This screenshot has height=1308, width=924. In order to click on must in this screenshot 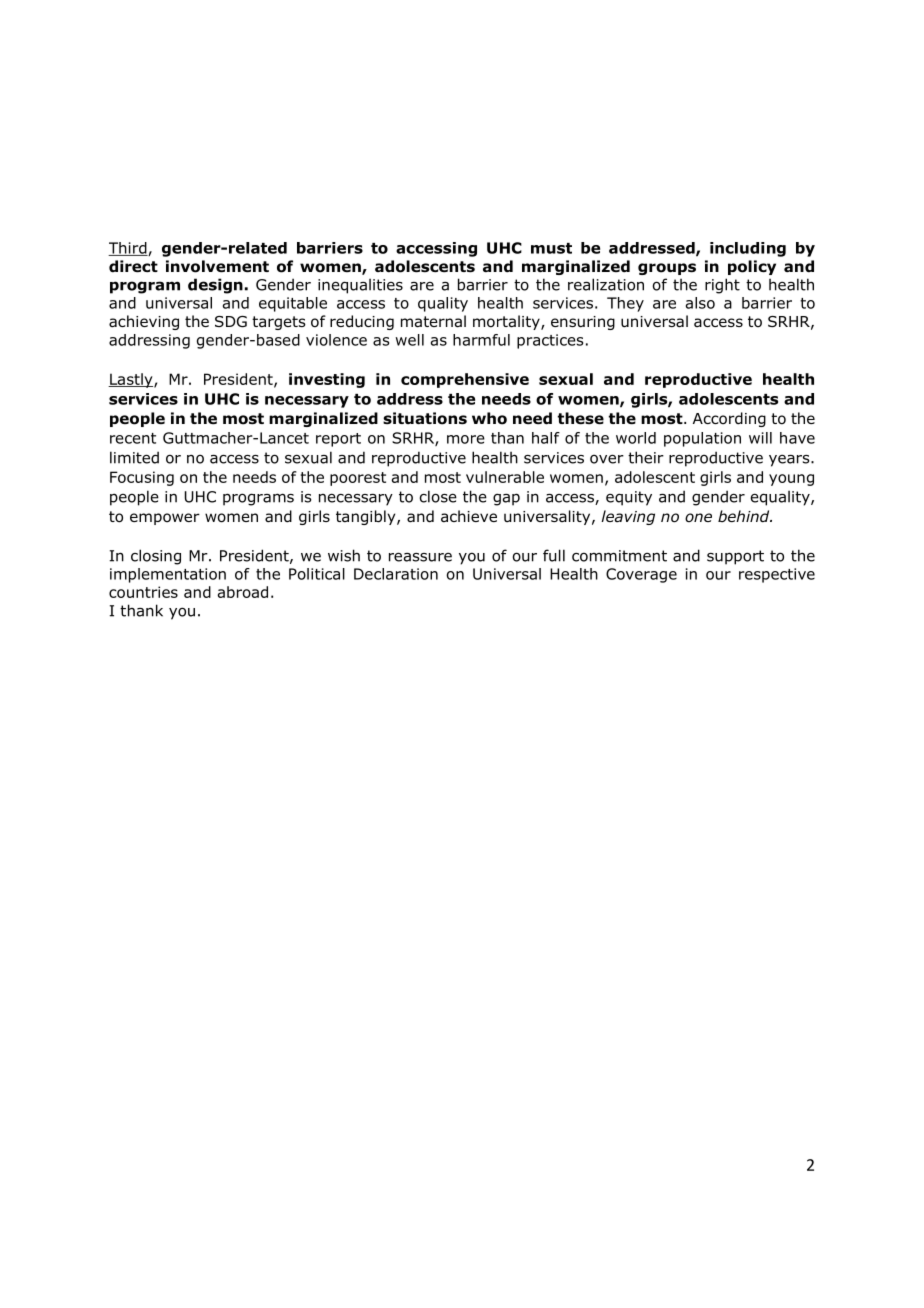, I will do `click(551, 248)`.
